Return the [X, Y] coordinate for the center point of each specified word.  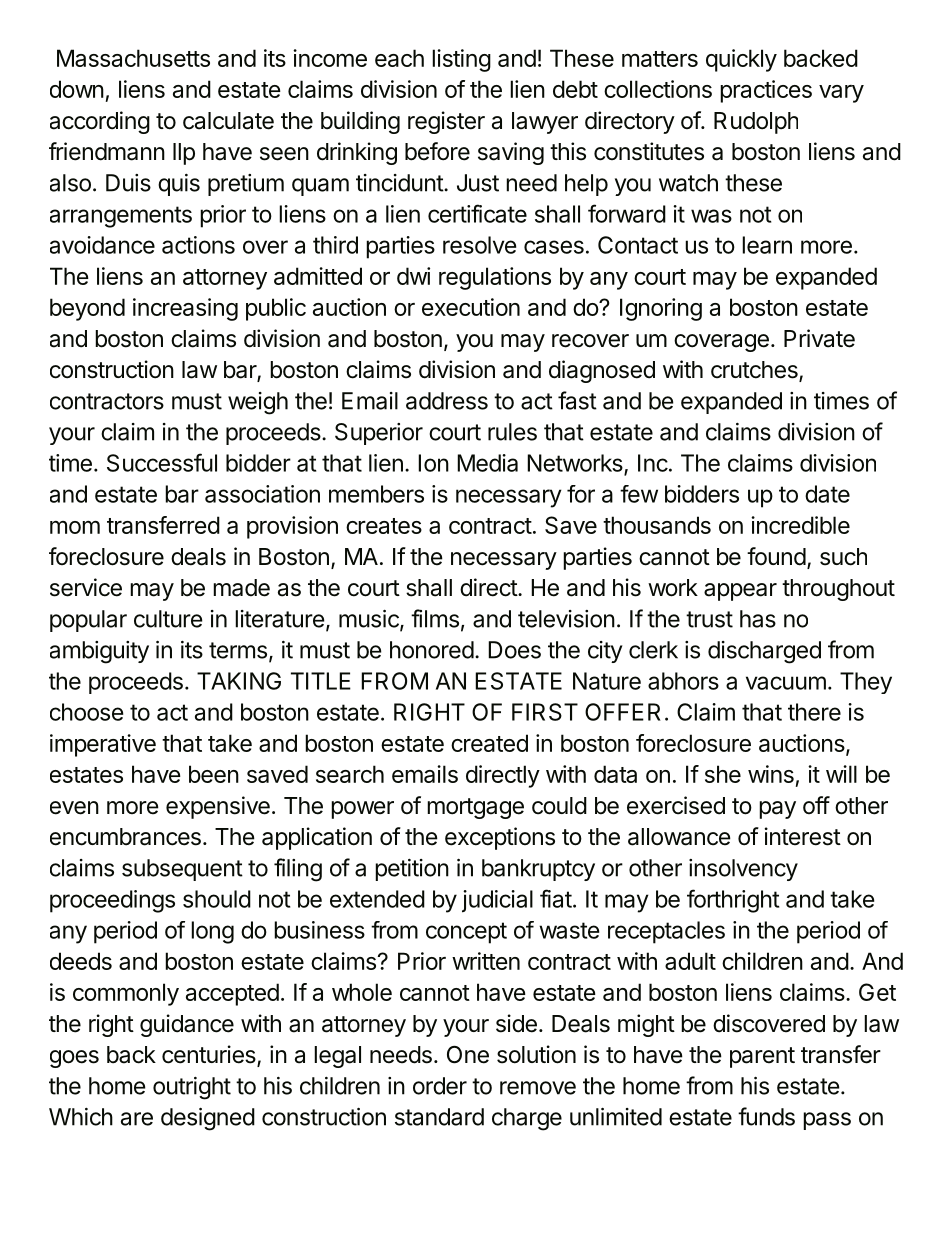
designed [208, 1119]
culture [168, 619]
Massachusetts [133, 58]
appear [740, 592]
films [435, 618]
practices [766, 91]
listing [461, 60]
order [440, 1086]
